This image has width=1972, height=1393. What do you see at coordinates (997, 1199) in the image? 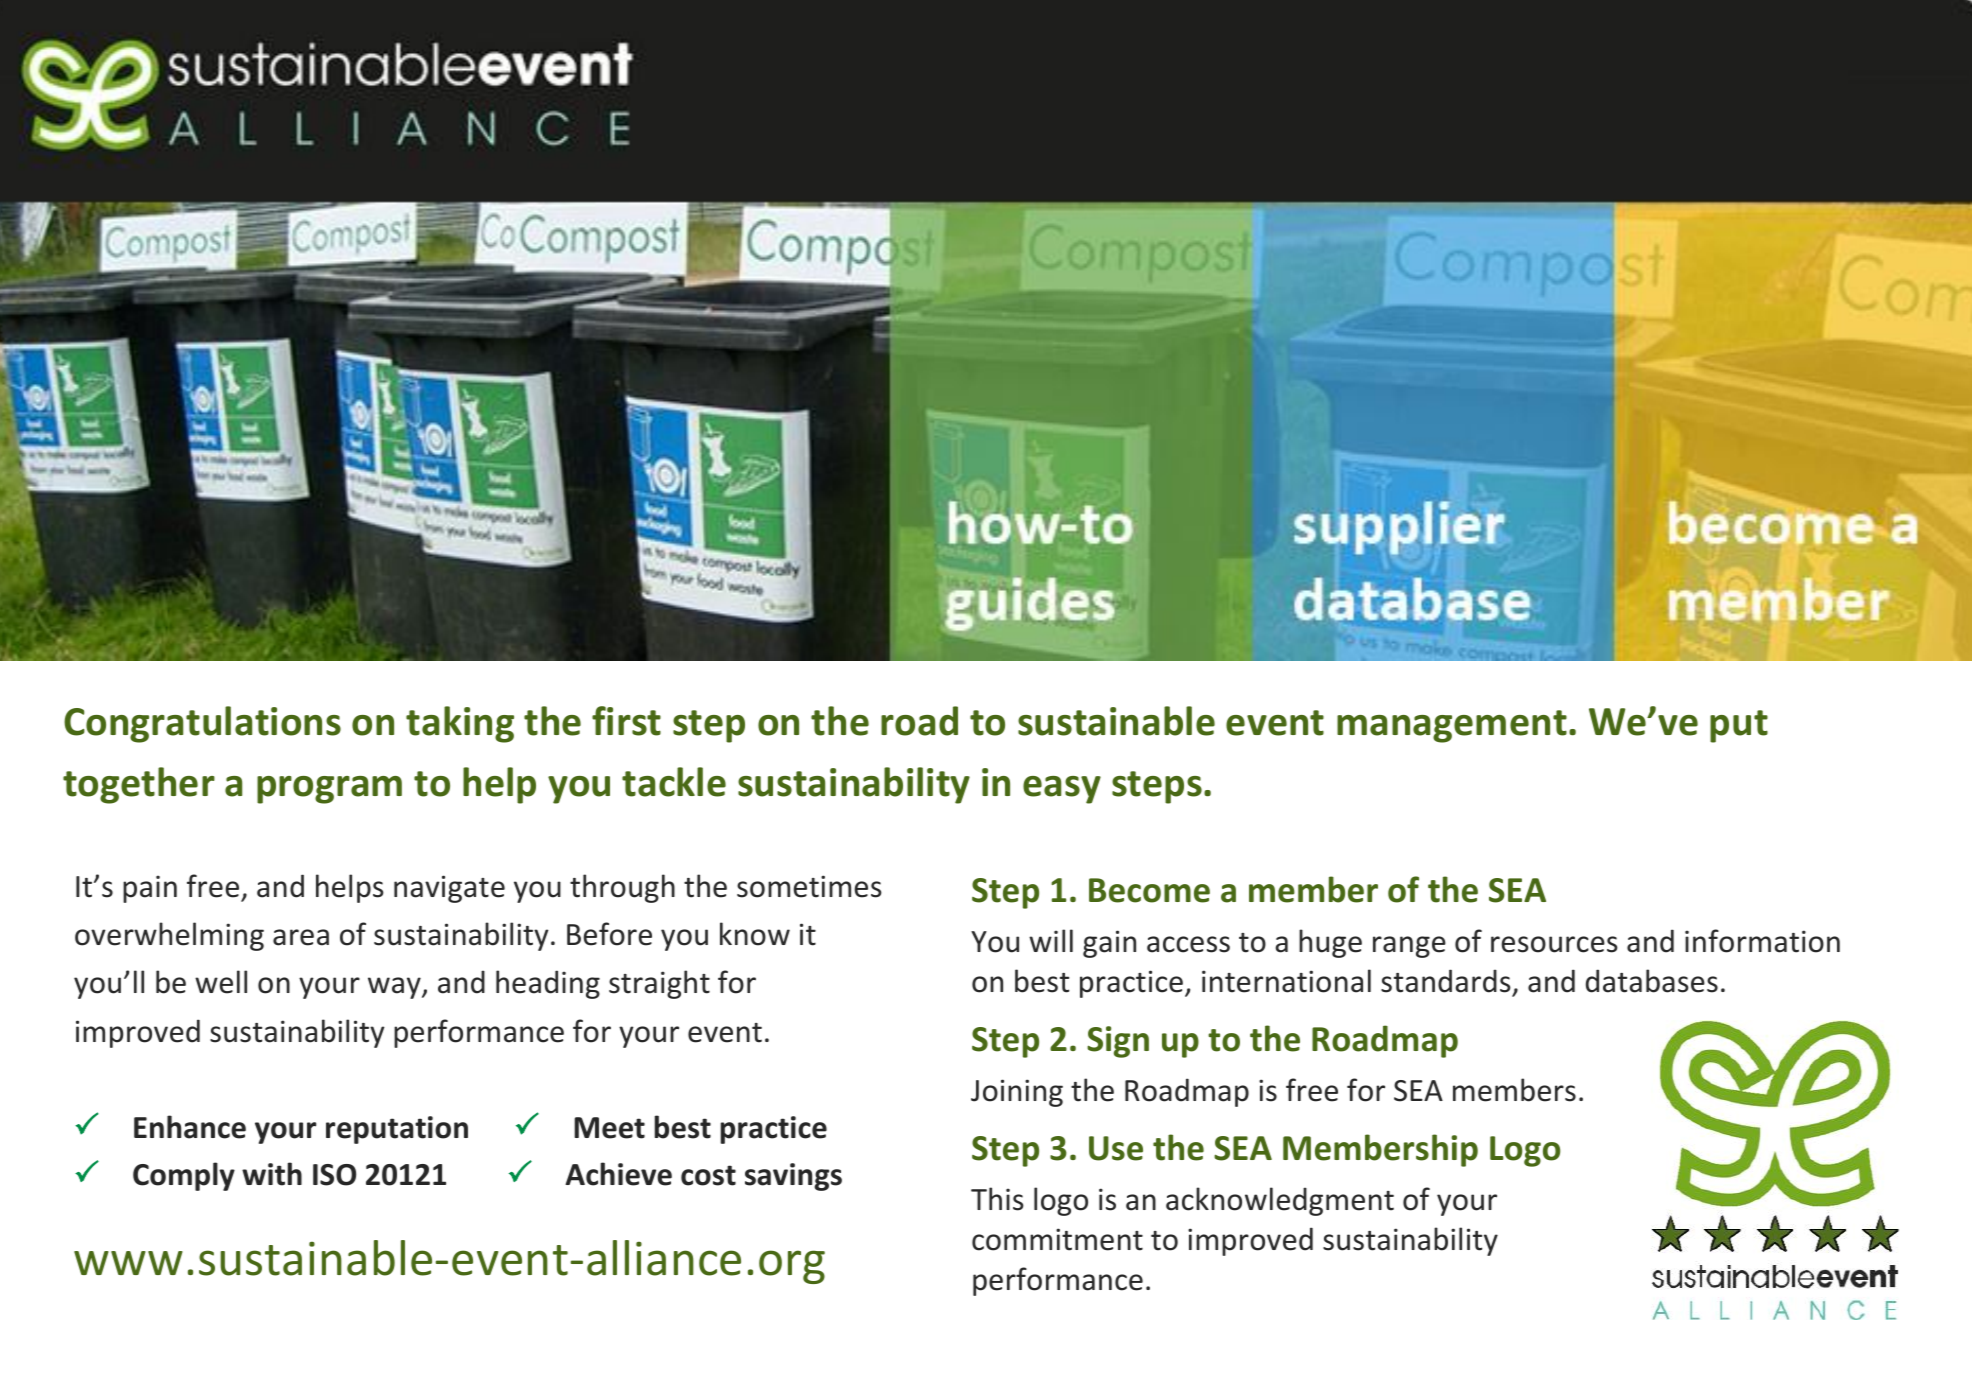
I see `This` at bounding box center [997, 1199].
